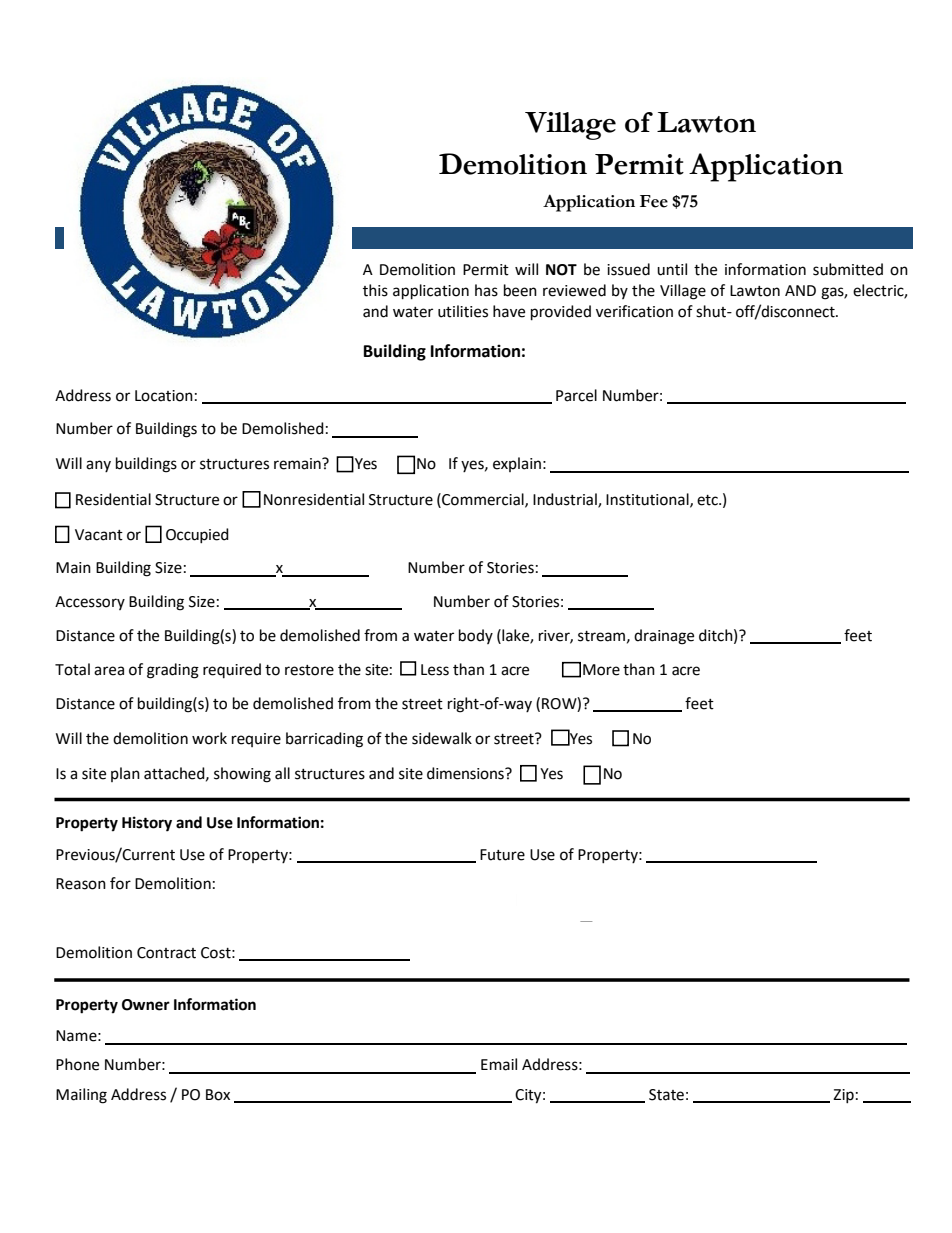 Image resolution: width=952 pixels, height=1233 pixels. I want to click on until, so click(672, 269).
